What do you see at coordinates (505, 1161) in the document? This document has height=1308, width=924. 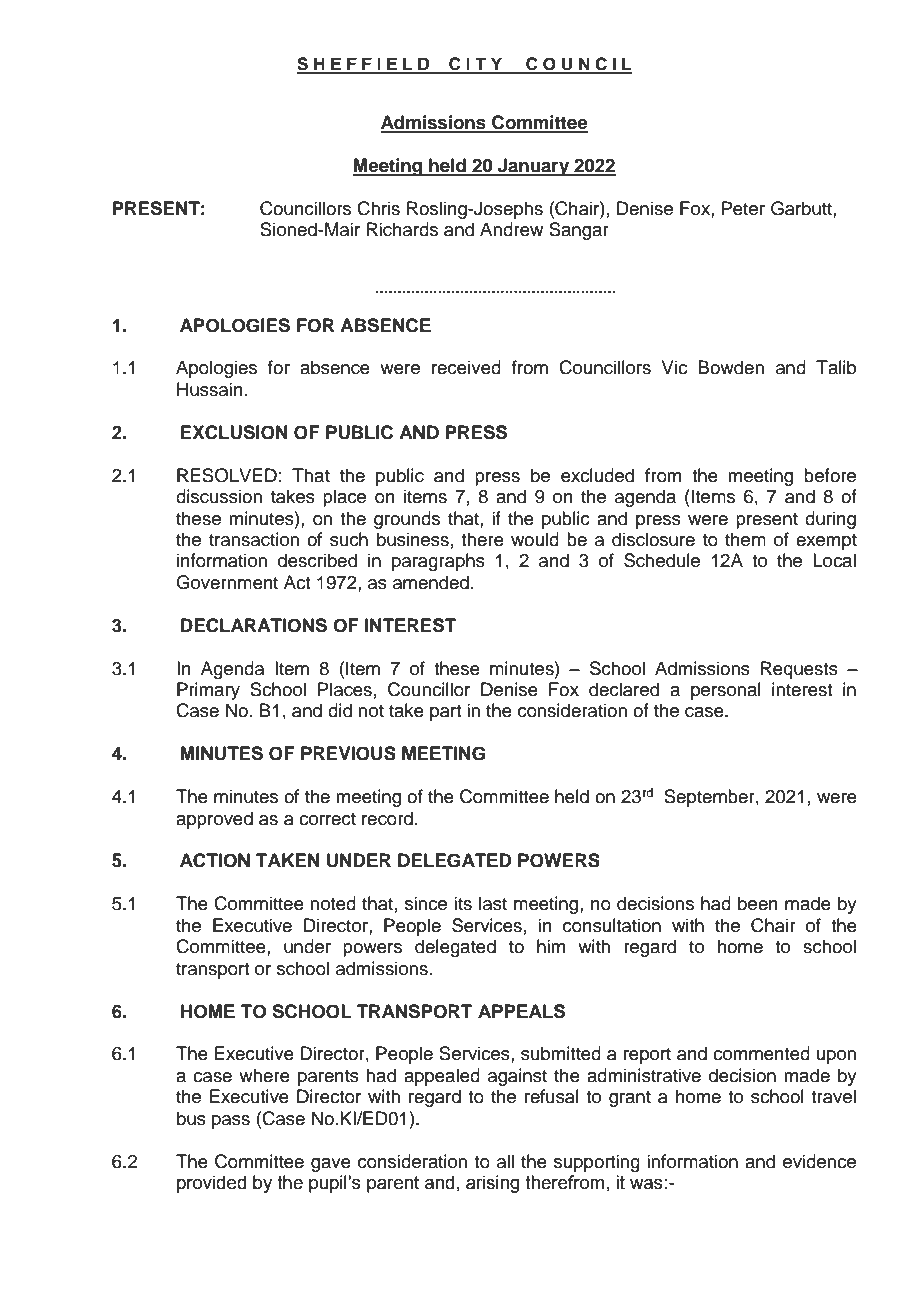 I see `all` at bounding box center [505, 1161].
